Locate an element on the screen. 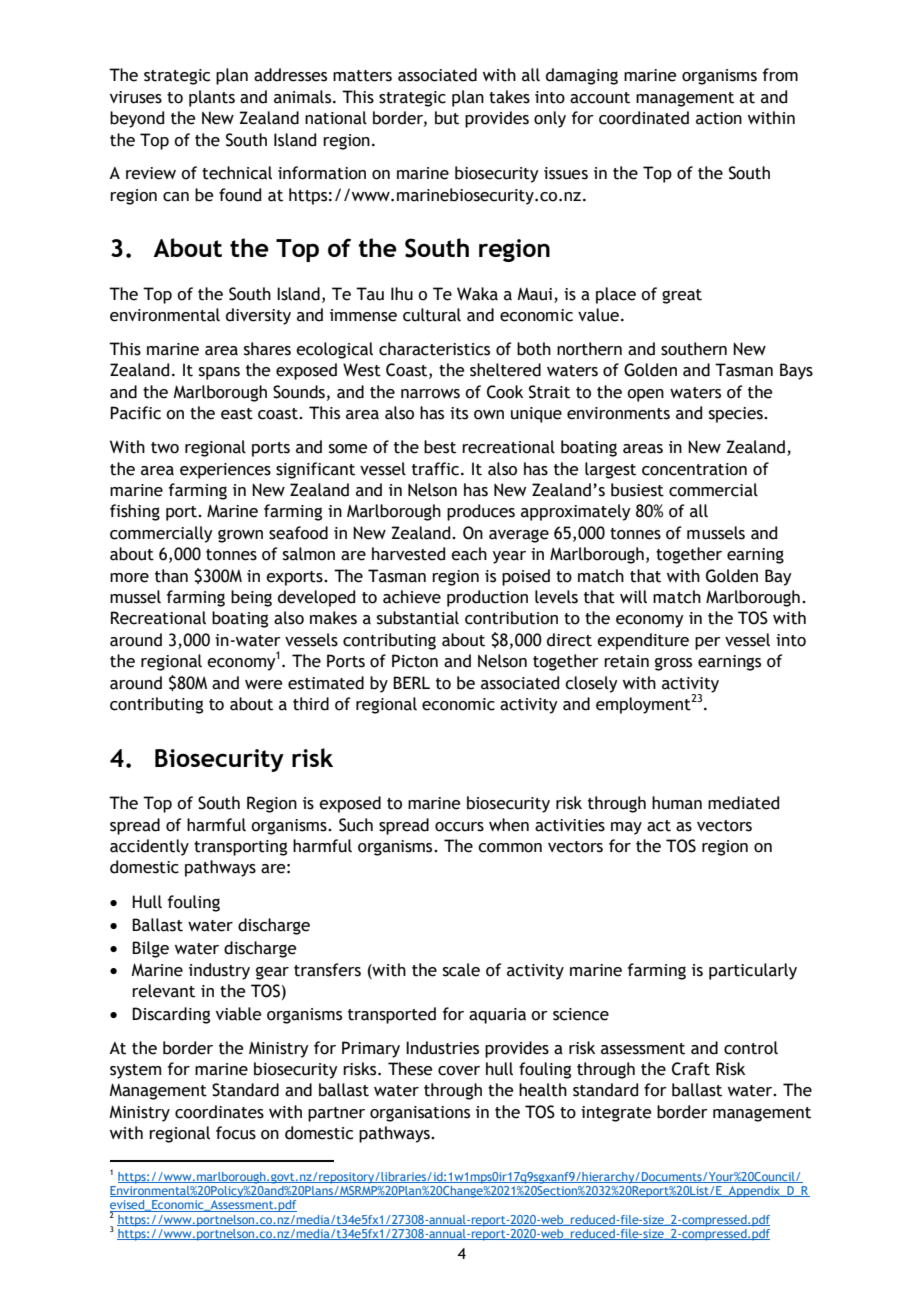 The image size is (924, 1307). occurs is located at coordinates (459, 827).
